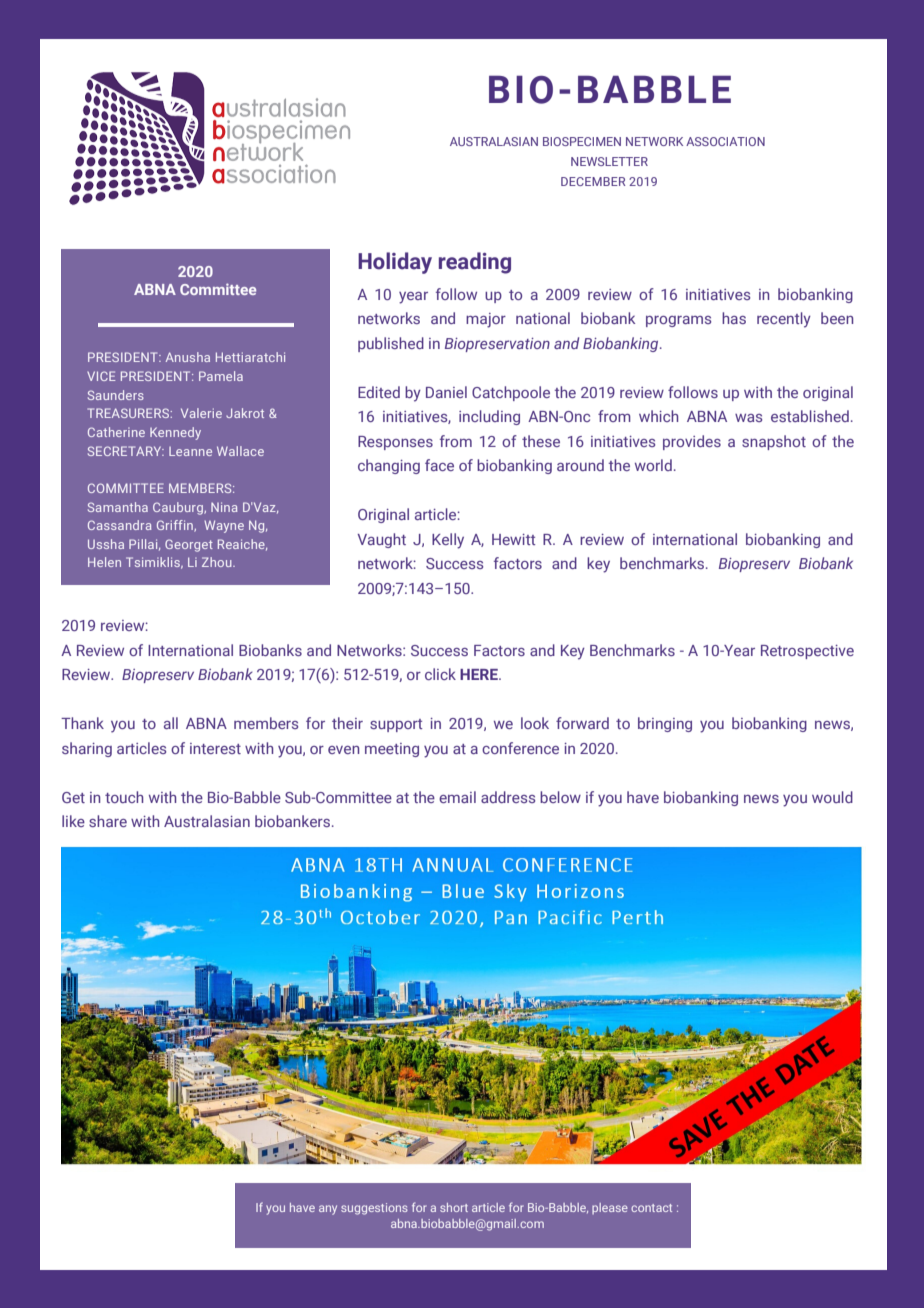 This screenshot has height=1308, width=924. What do you see at coordinates (454, 1207) in the screenshot?
I see `short` at bounding box center [454, 1207].
